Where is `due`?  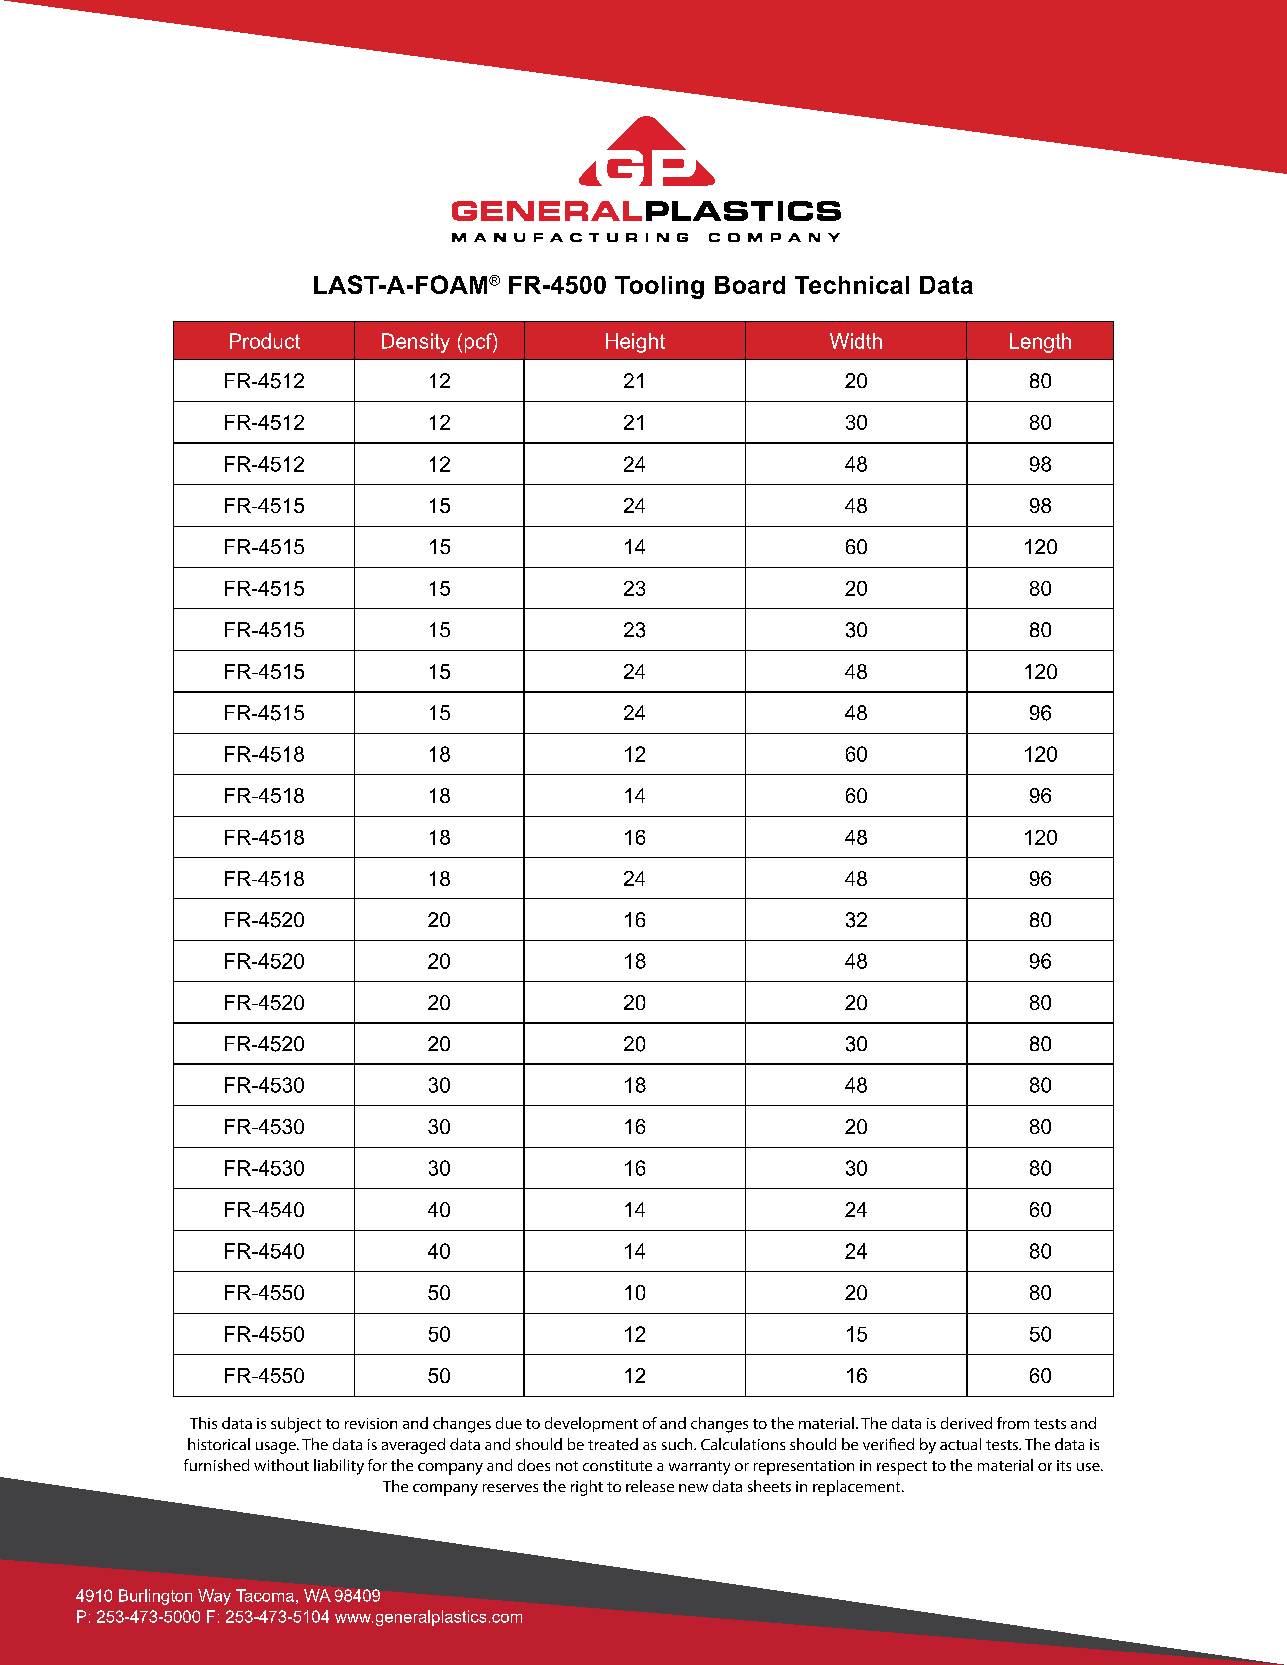 due is located at coordinates (509, 1423).
